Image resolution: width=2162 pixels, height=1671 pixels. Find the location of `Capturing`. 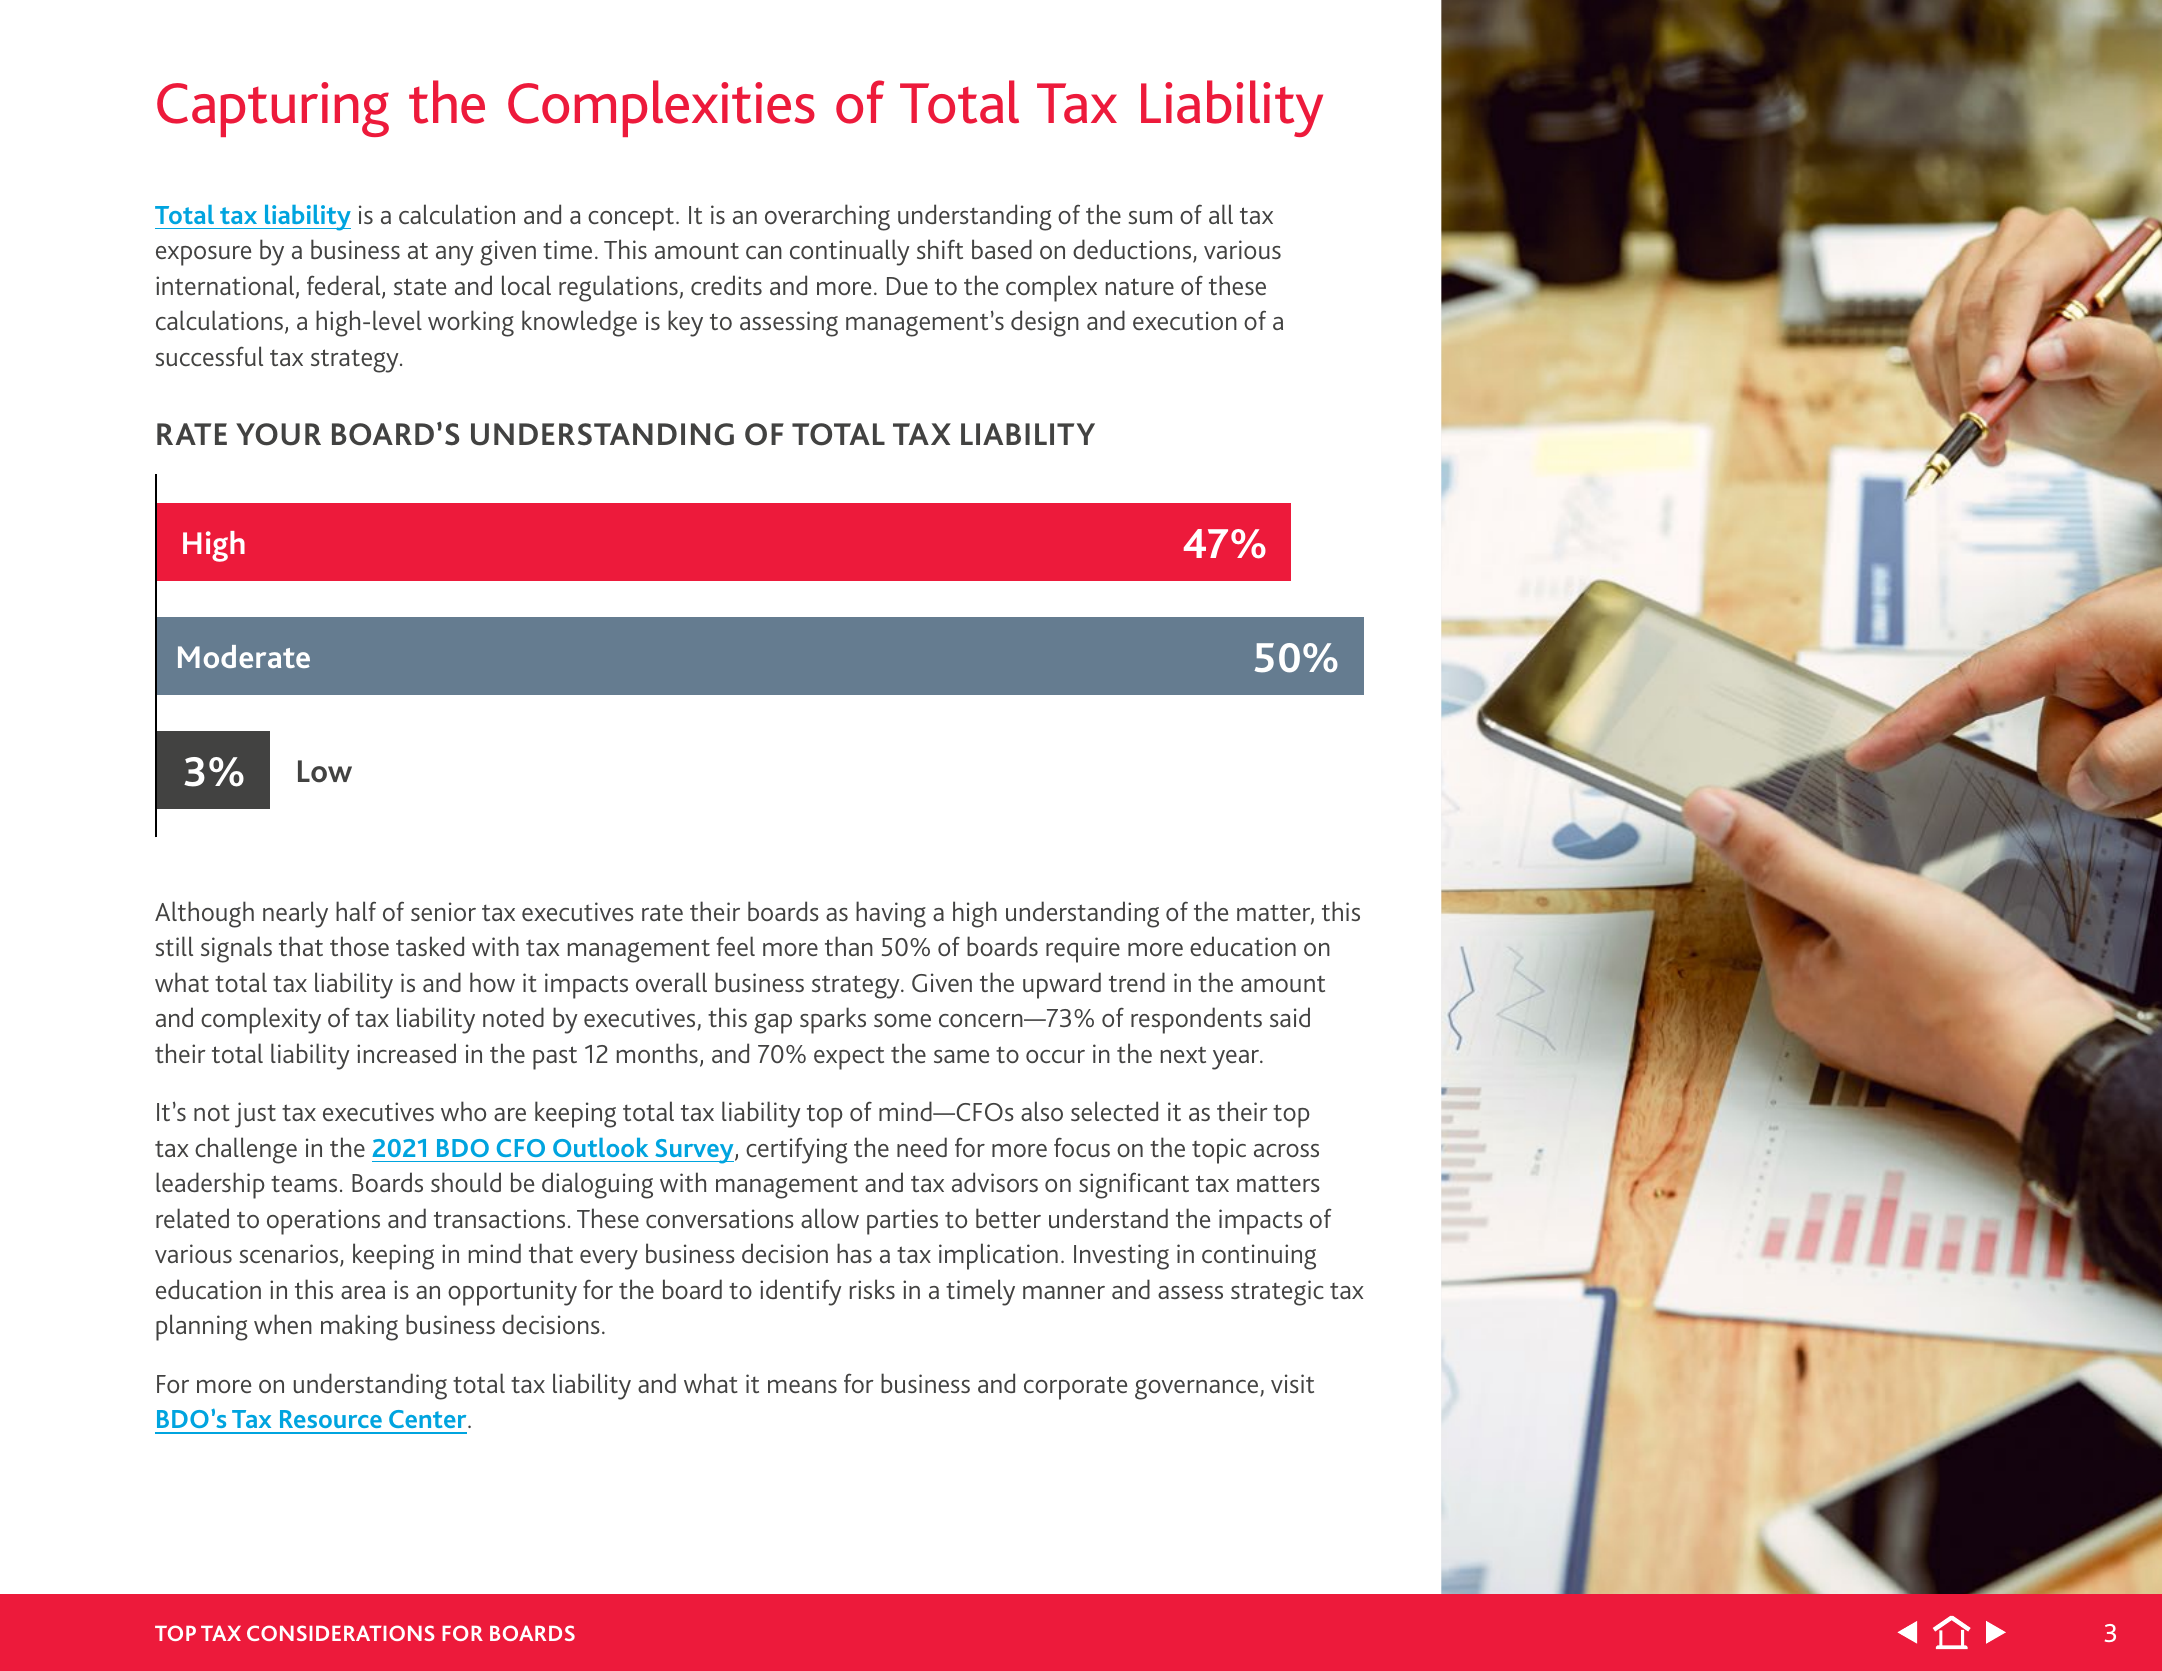

Capturing is located at coordinates (273, 109).
